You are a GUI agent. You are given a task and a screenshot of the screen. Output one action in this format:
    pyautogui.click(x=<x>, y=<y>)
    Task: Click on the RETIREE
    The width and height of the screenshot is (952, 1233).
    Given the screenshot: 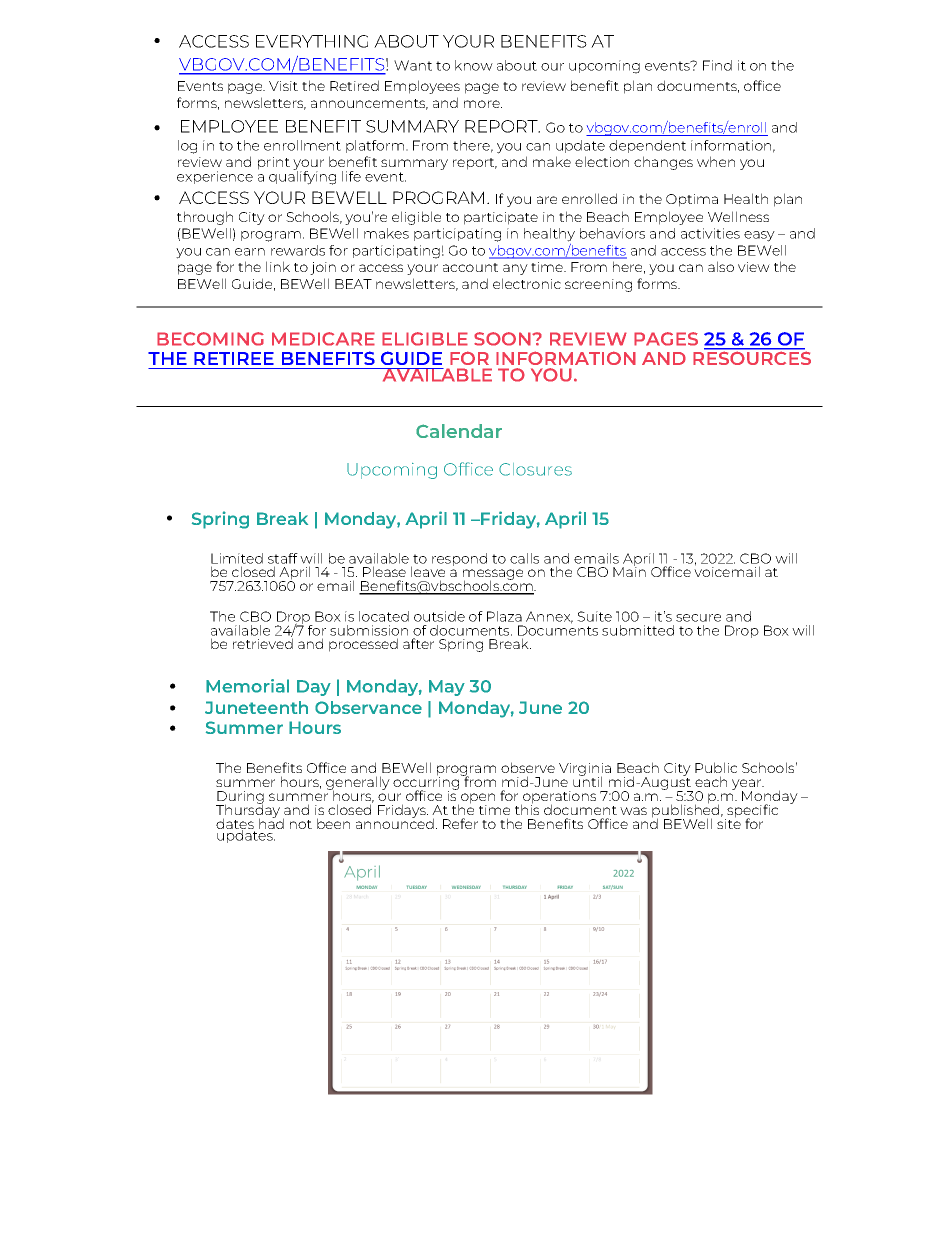 What is the action you would take?
    pyautogui.click(x=234, y=358)
